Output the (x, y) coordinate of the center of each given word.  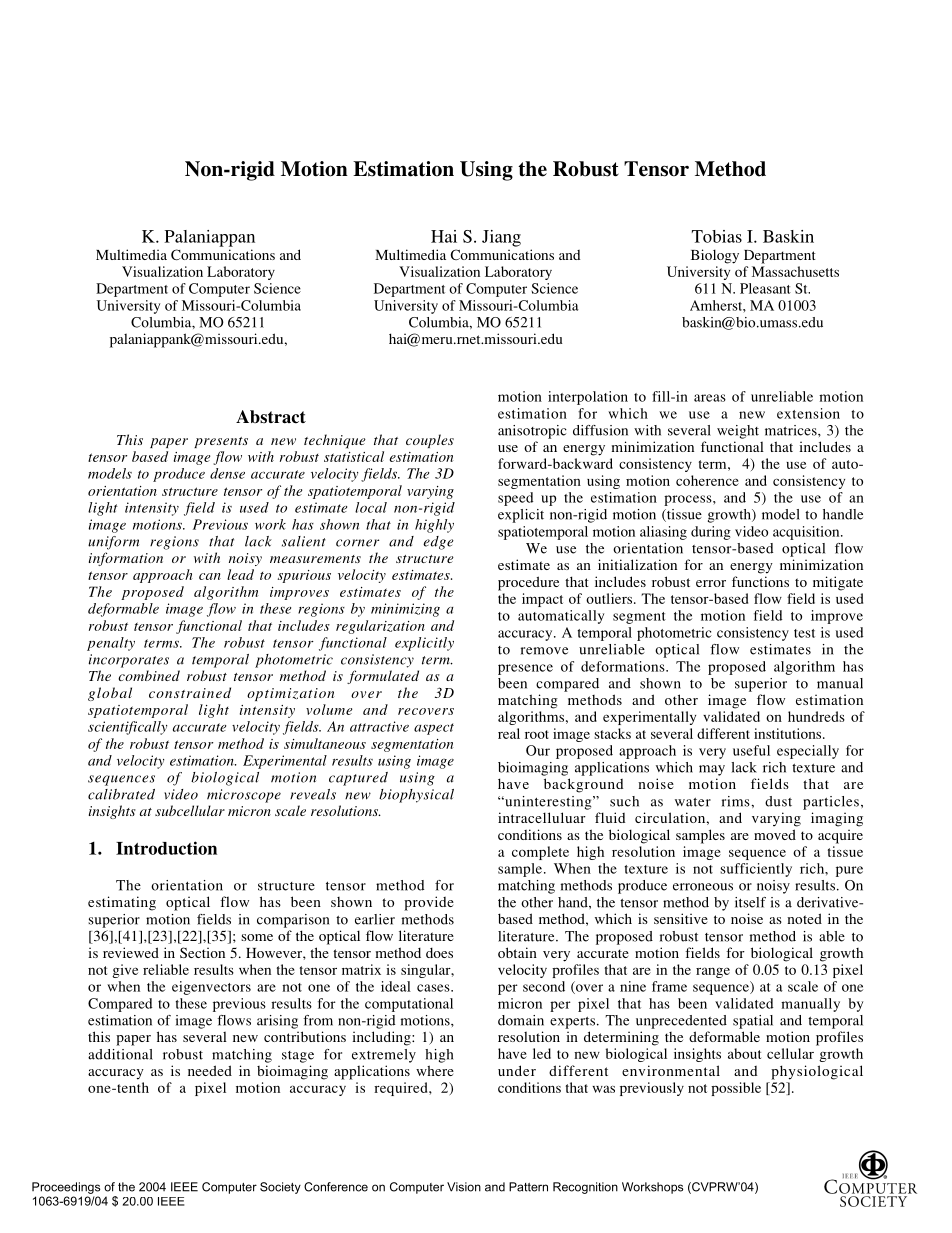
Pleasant (765, 288)
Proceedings (66, 1188)
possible (736, 1089)
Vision (464, 1187)
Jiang (501, 238)
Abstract (271, 417)
